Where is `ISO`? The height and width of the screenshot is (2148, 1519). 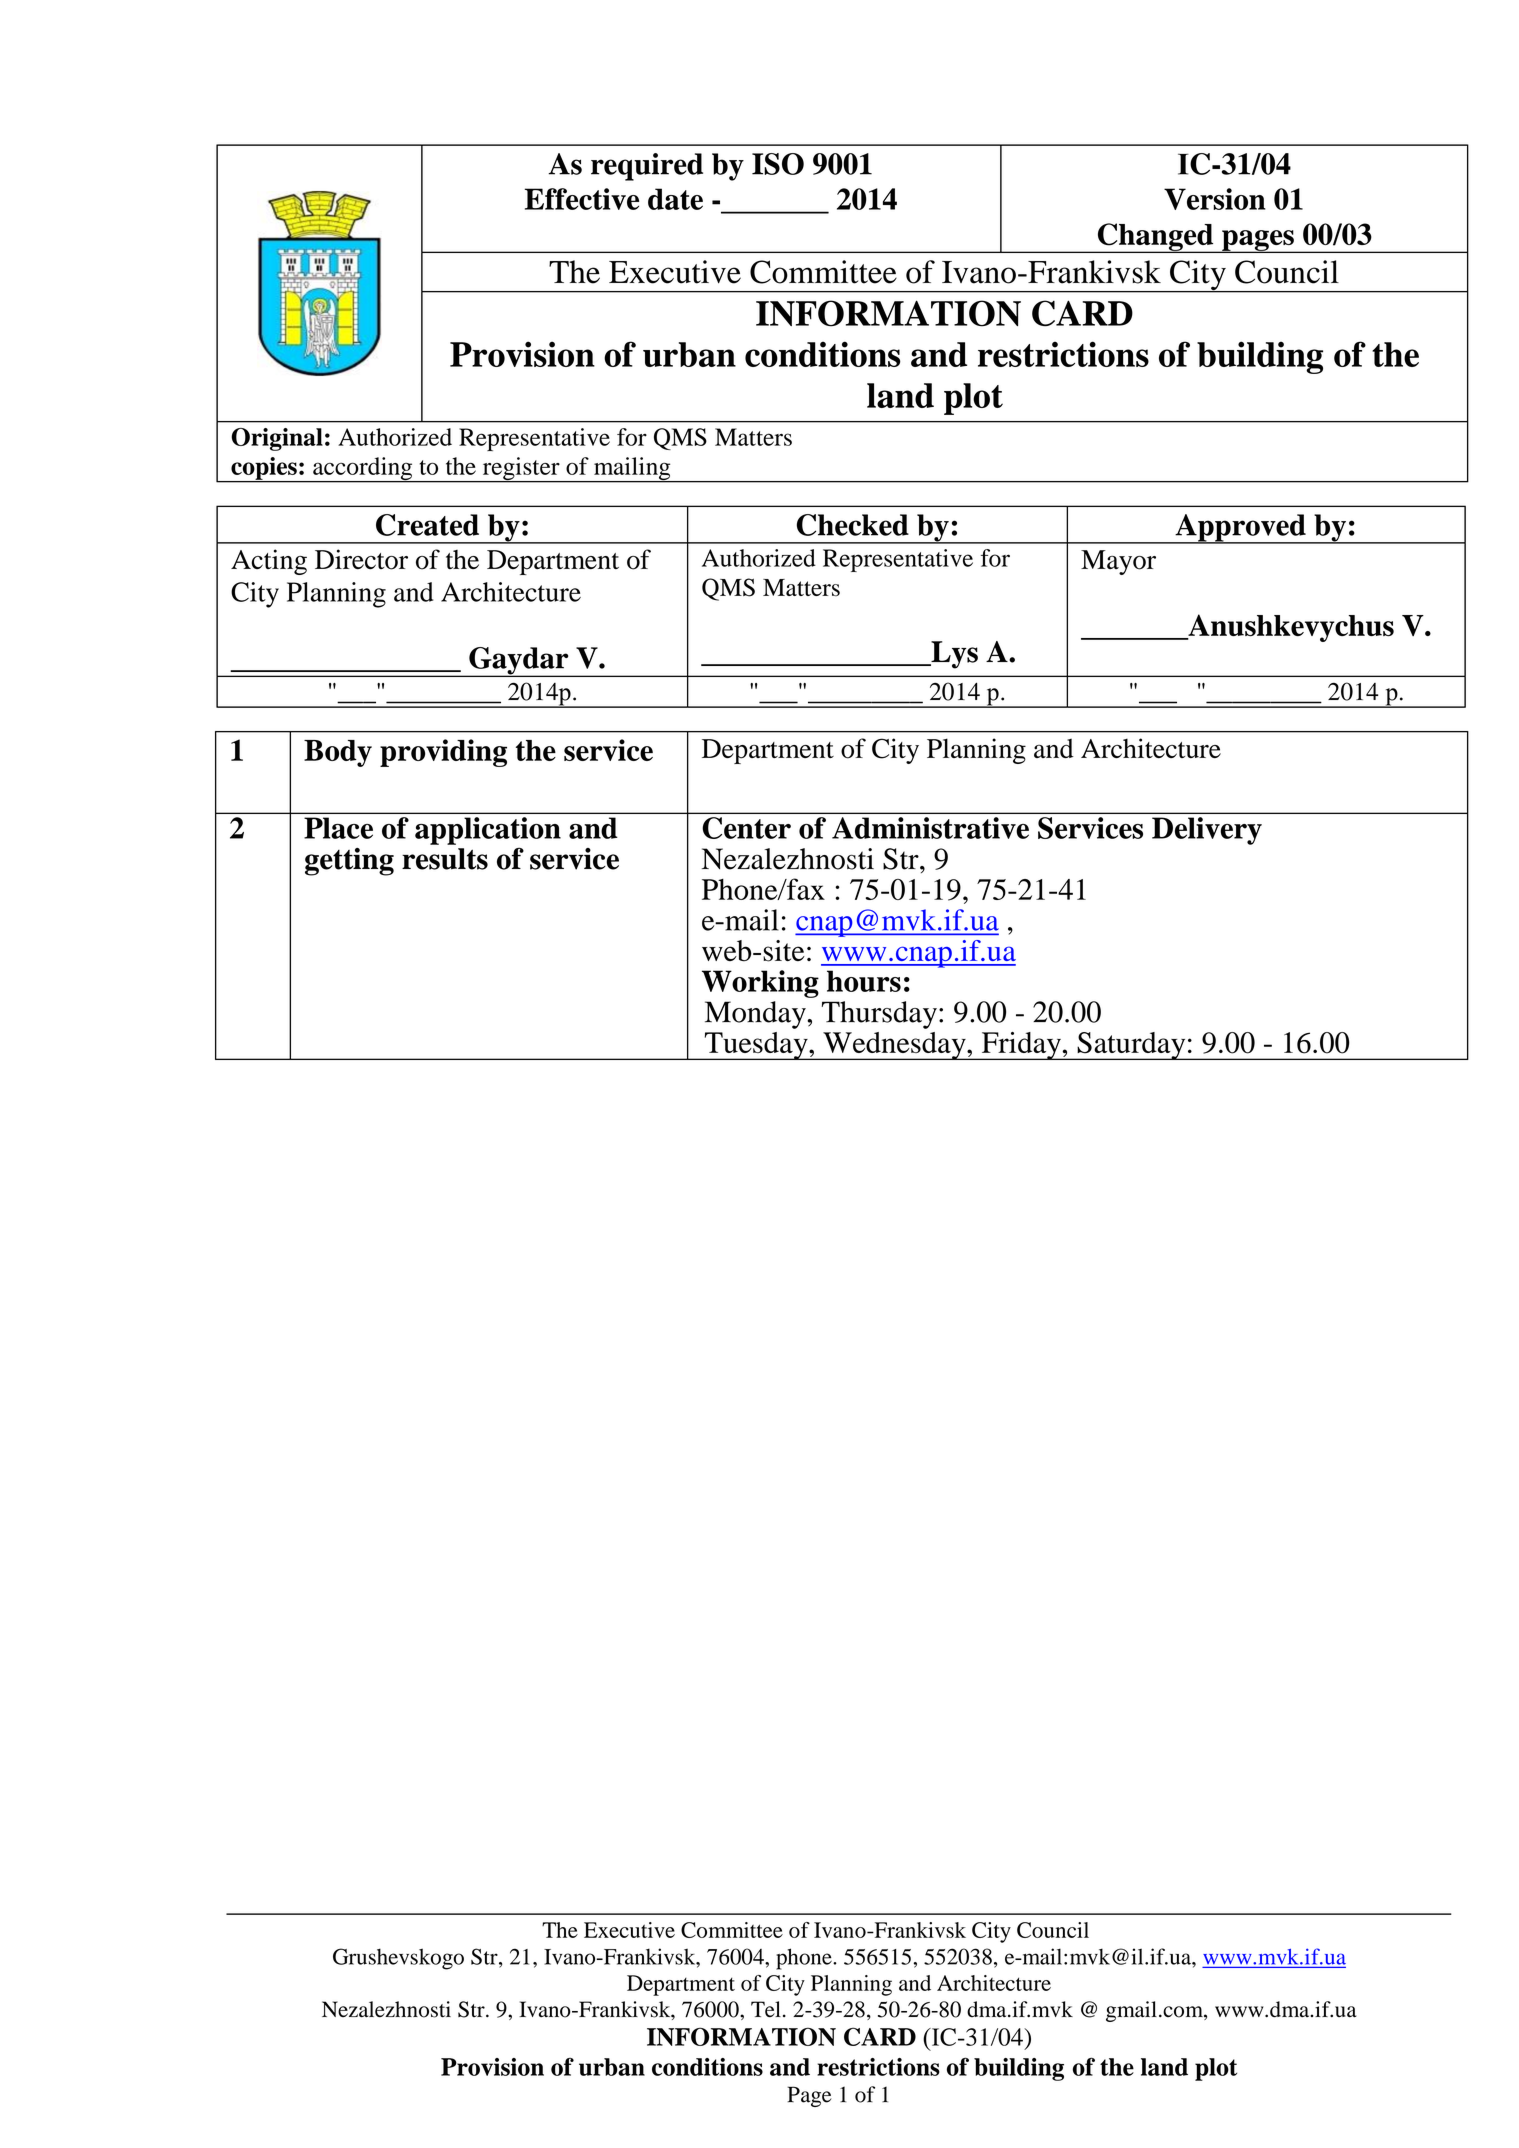
ISO is located at coordinates (778, 164).
